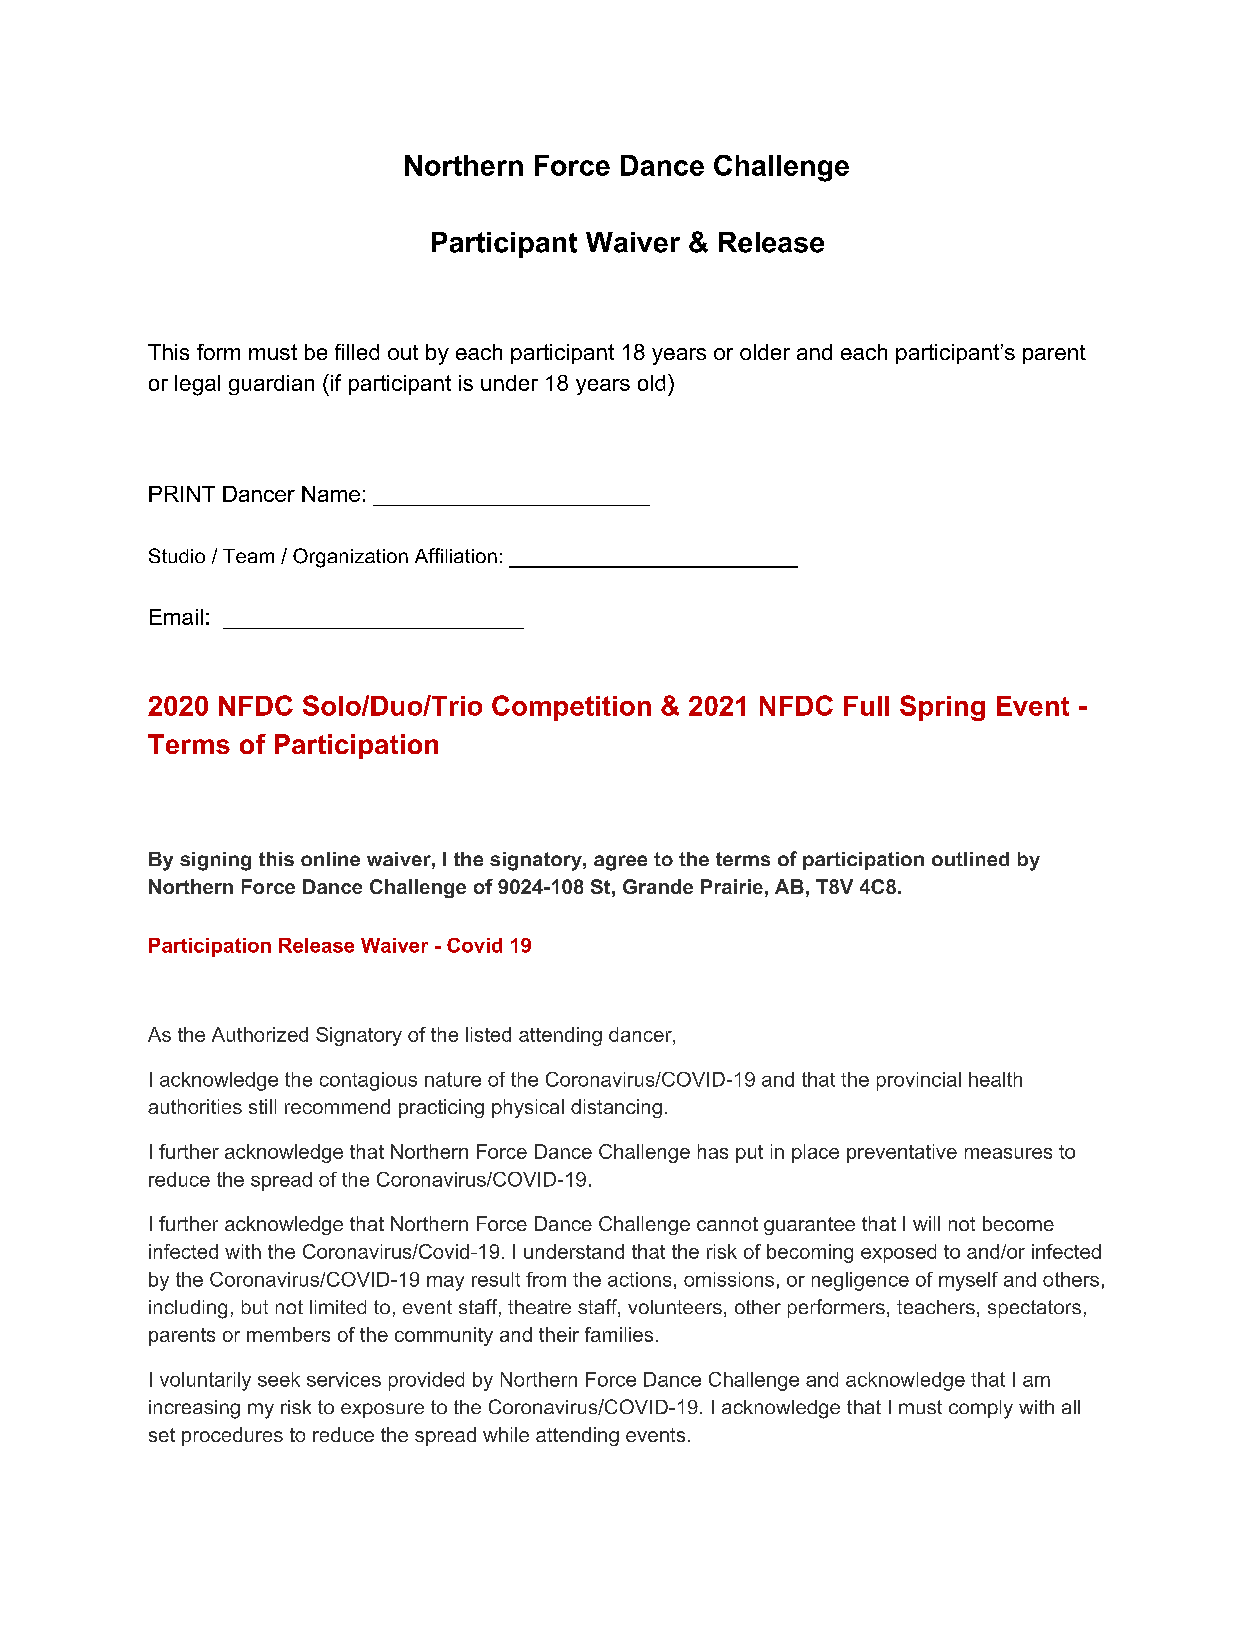  What do you see at coordinates (279, 1379) in the screenshot?
I see `seek` at bounding box center [279, 1379].
